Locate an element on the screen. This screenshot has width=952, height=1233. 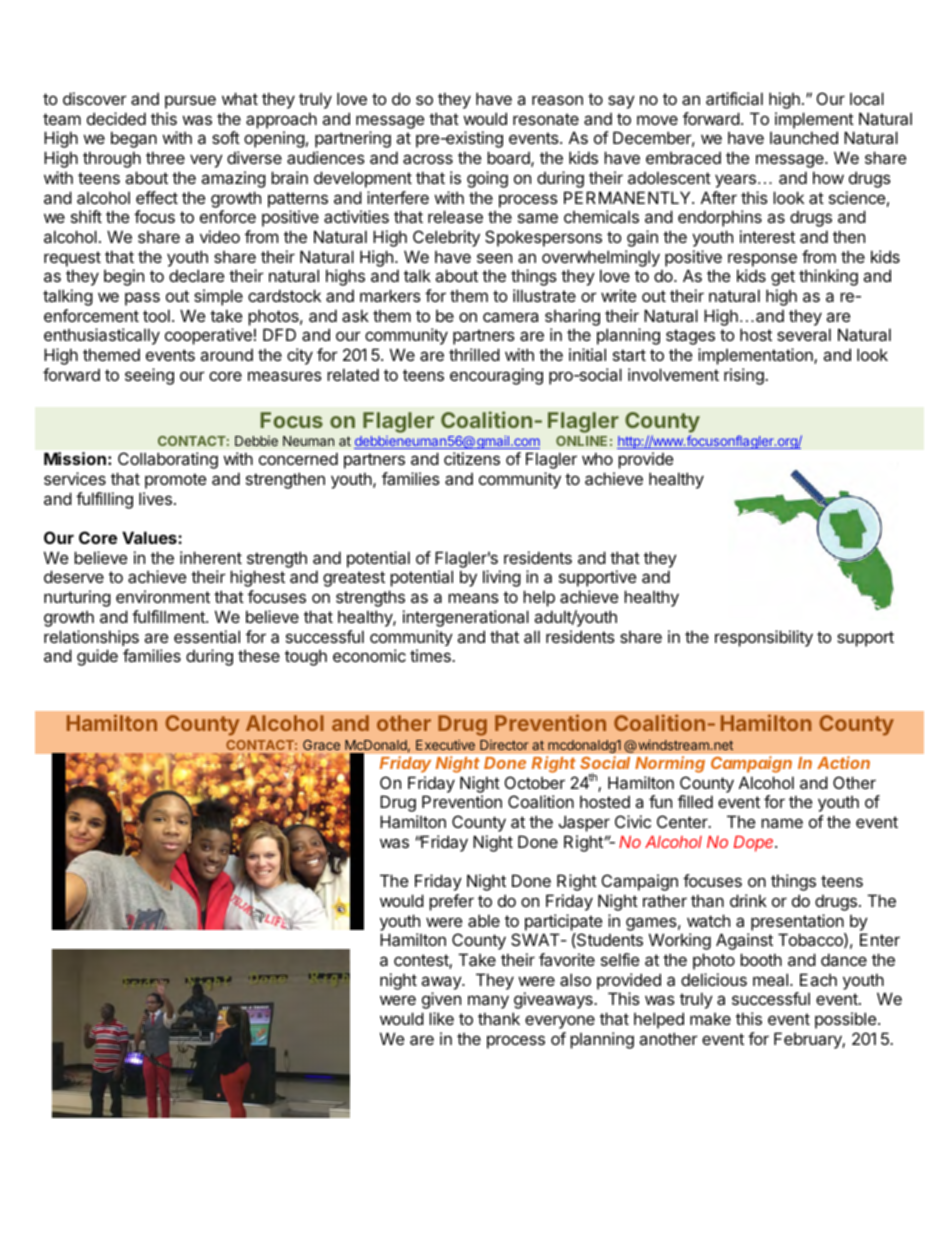
Values is located at coordinates (150, 537).
